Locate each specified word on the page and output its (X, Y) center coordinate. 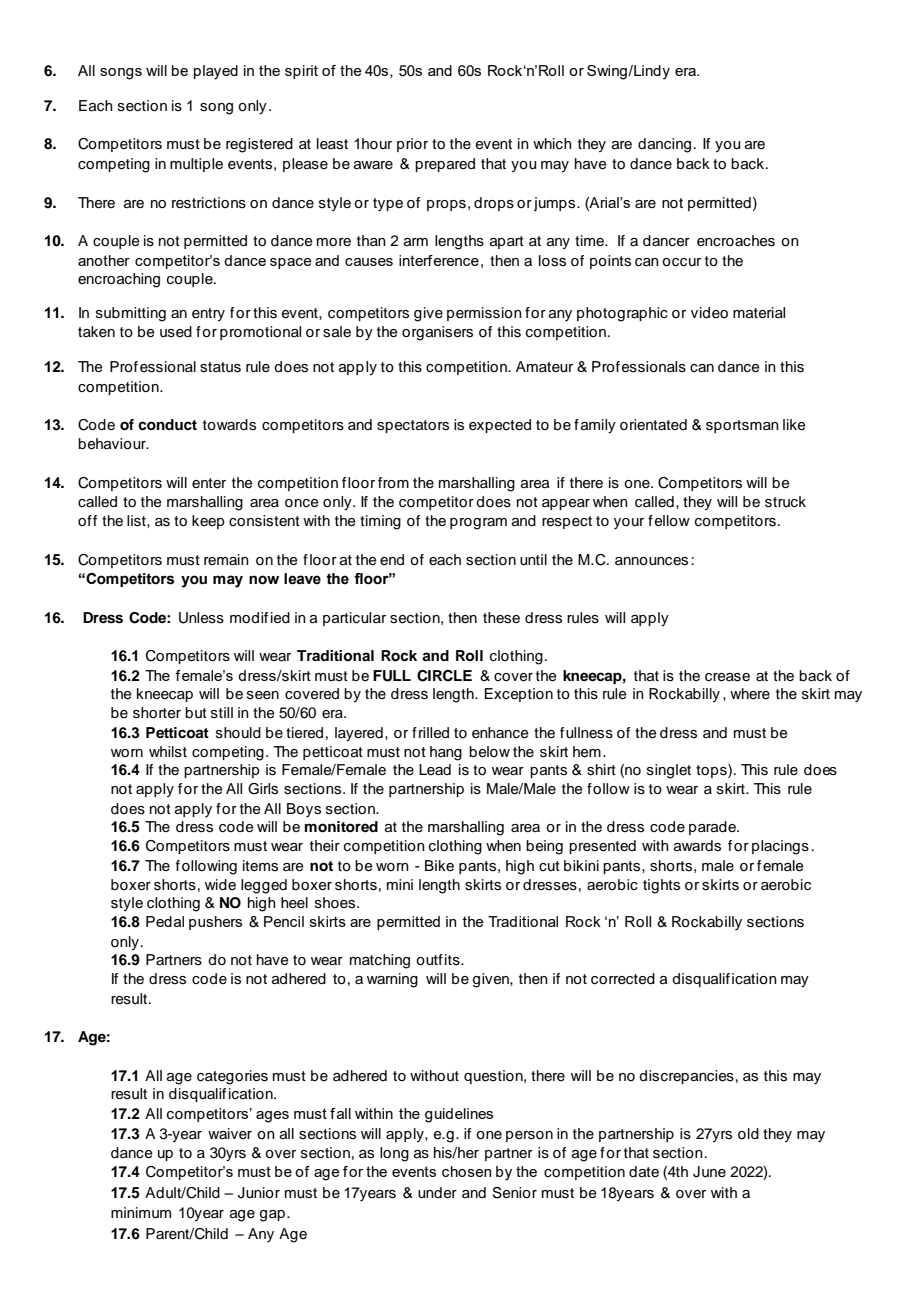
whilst (168, 752)
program (478, 524)
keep (208, 522)
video (709, 312)
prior (412, 145)
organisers (437, 333)
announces (651, 561)
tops (712, 771)
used (176, 332)
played (216, 72)
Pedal (165, 921)
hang (446, 753)
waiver (230, 1133)
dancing (664, 145)
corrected (623, 979)
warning (392, 980)
